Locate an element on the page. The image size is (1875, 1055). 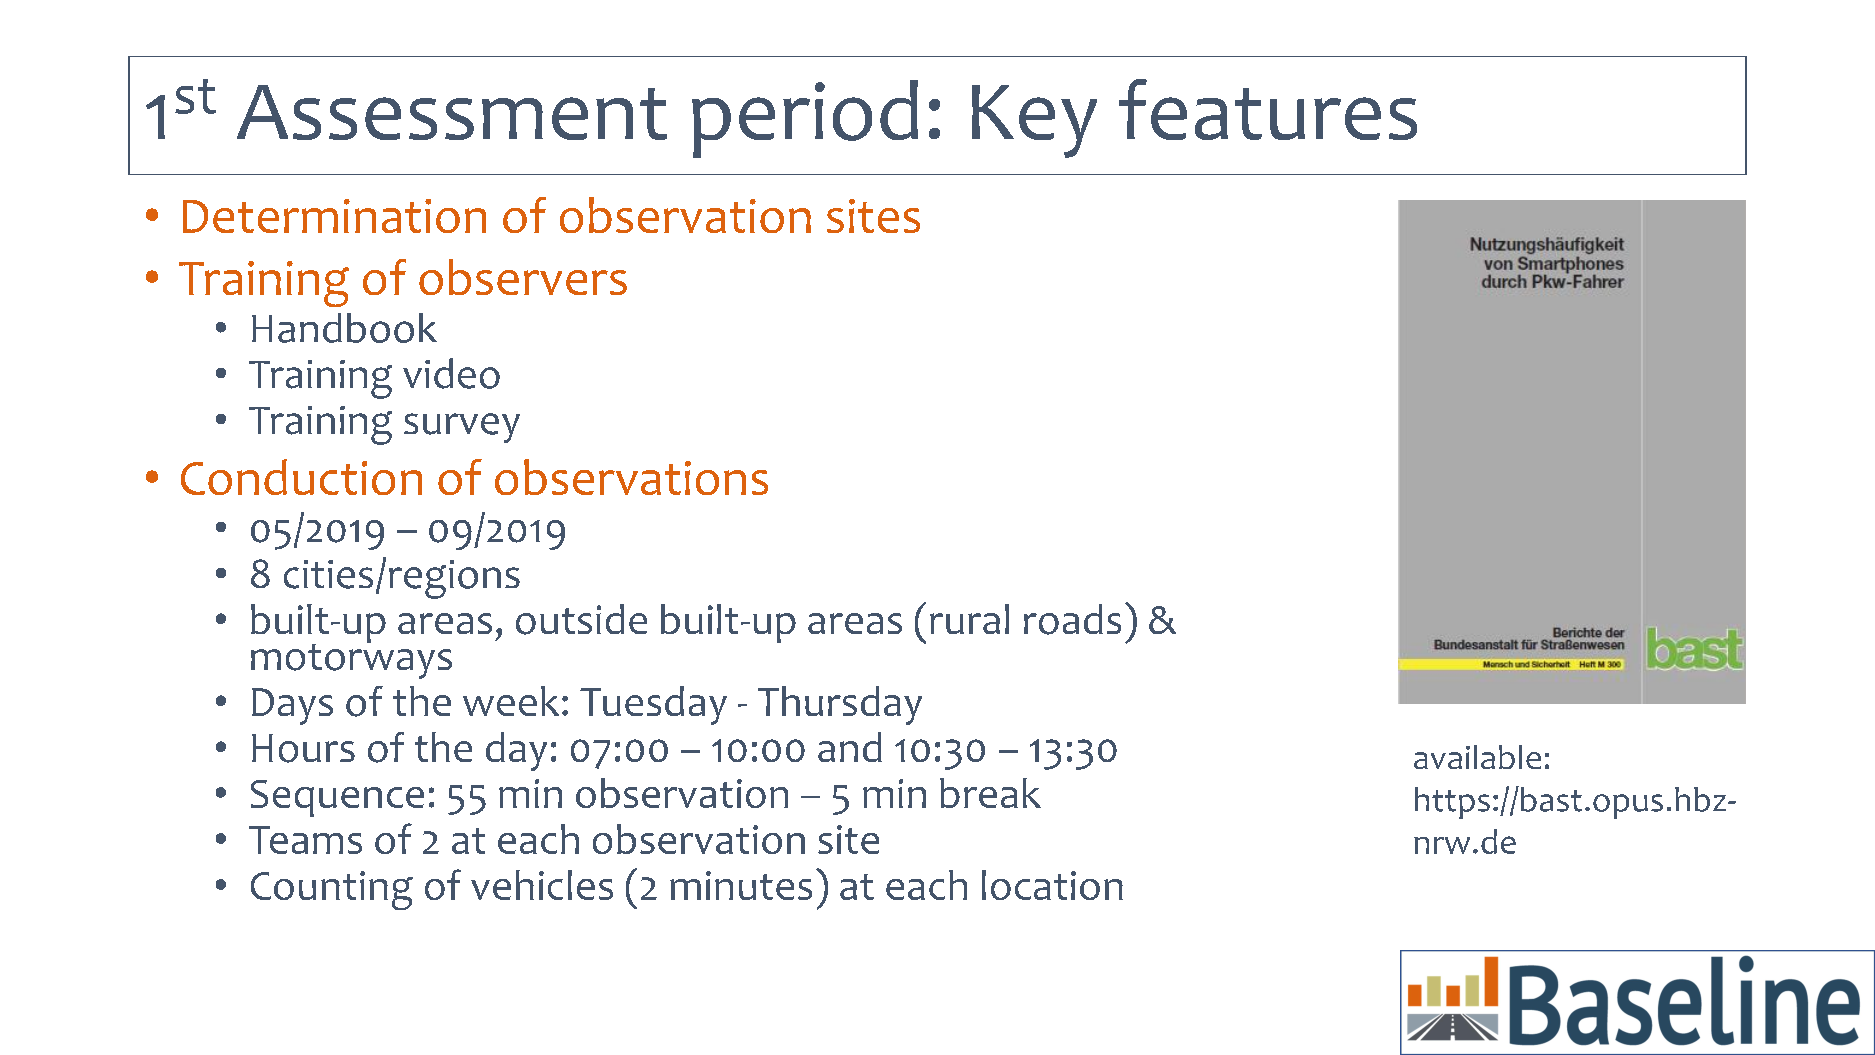
Assessment is located at coordinates (452, 112).
